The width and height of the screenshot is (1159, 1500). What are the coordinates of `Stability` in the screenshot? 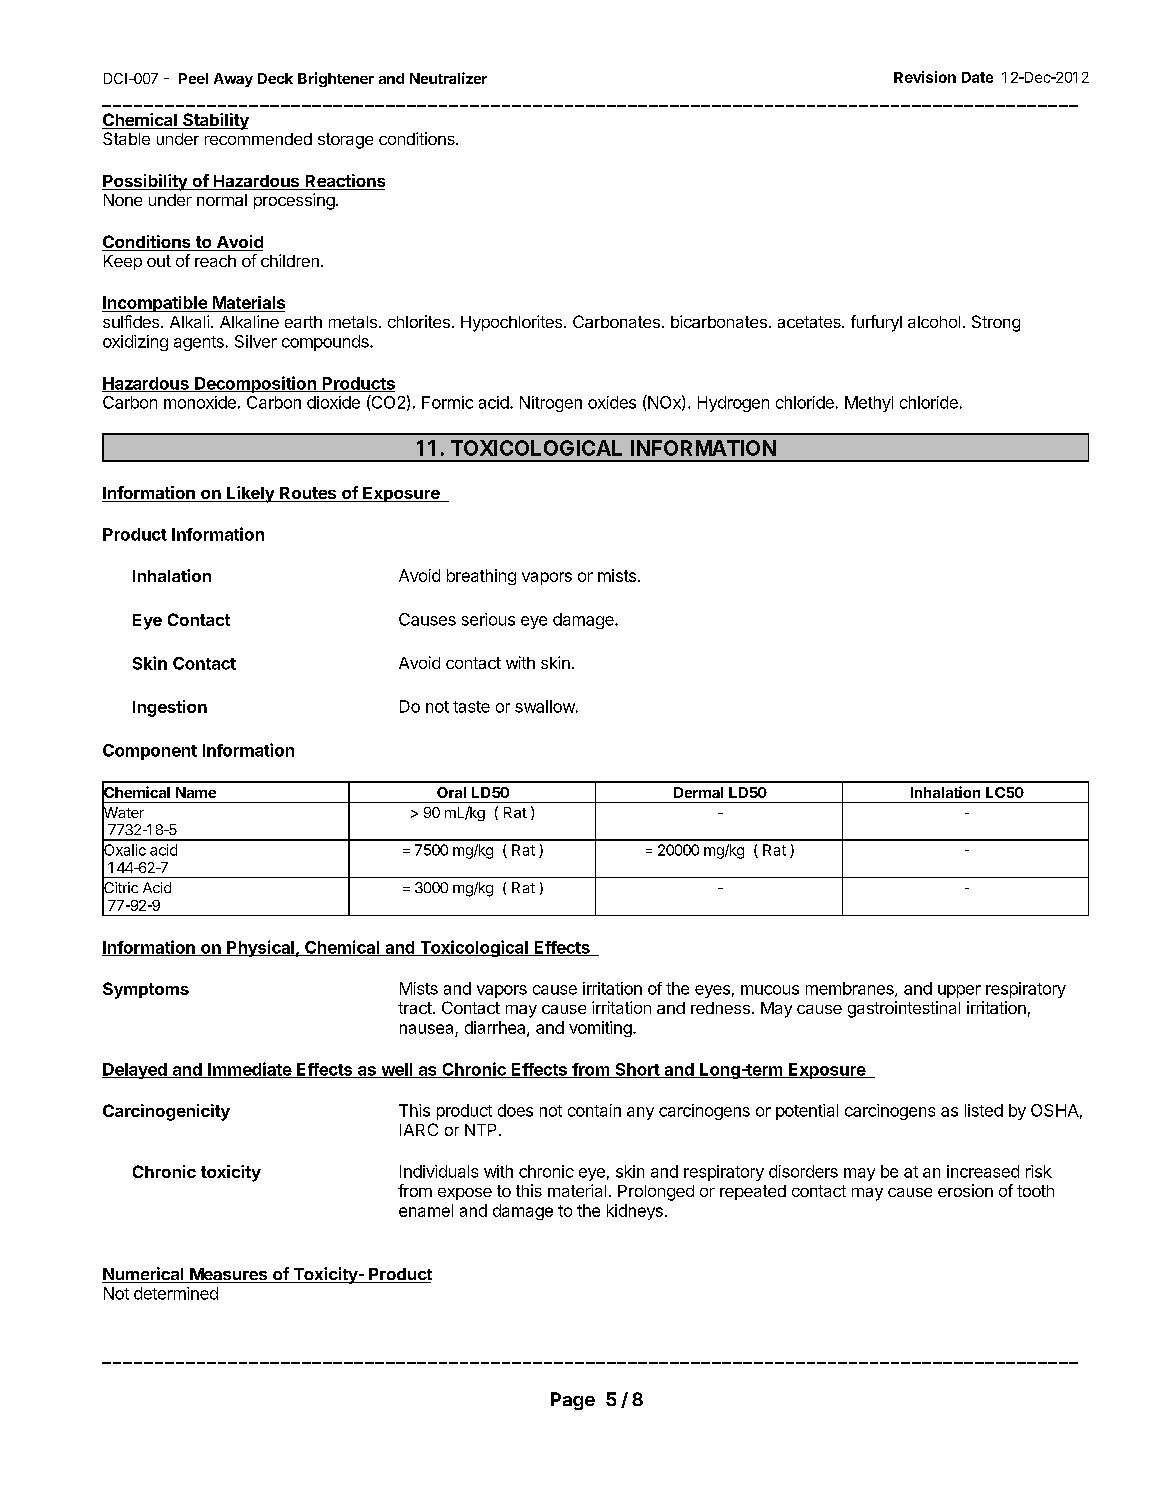 It's located at (215, 121).
